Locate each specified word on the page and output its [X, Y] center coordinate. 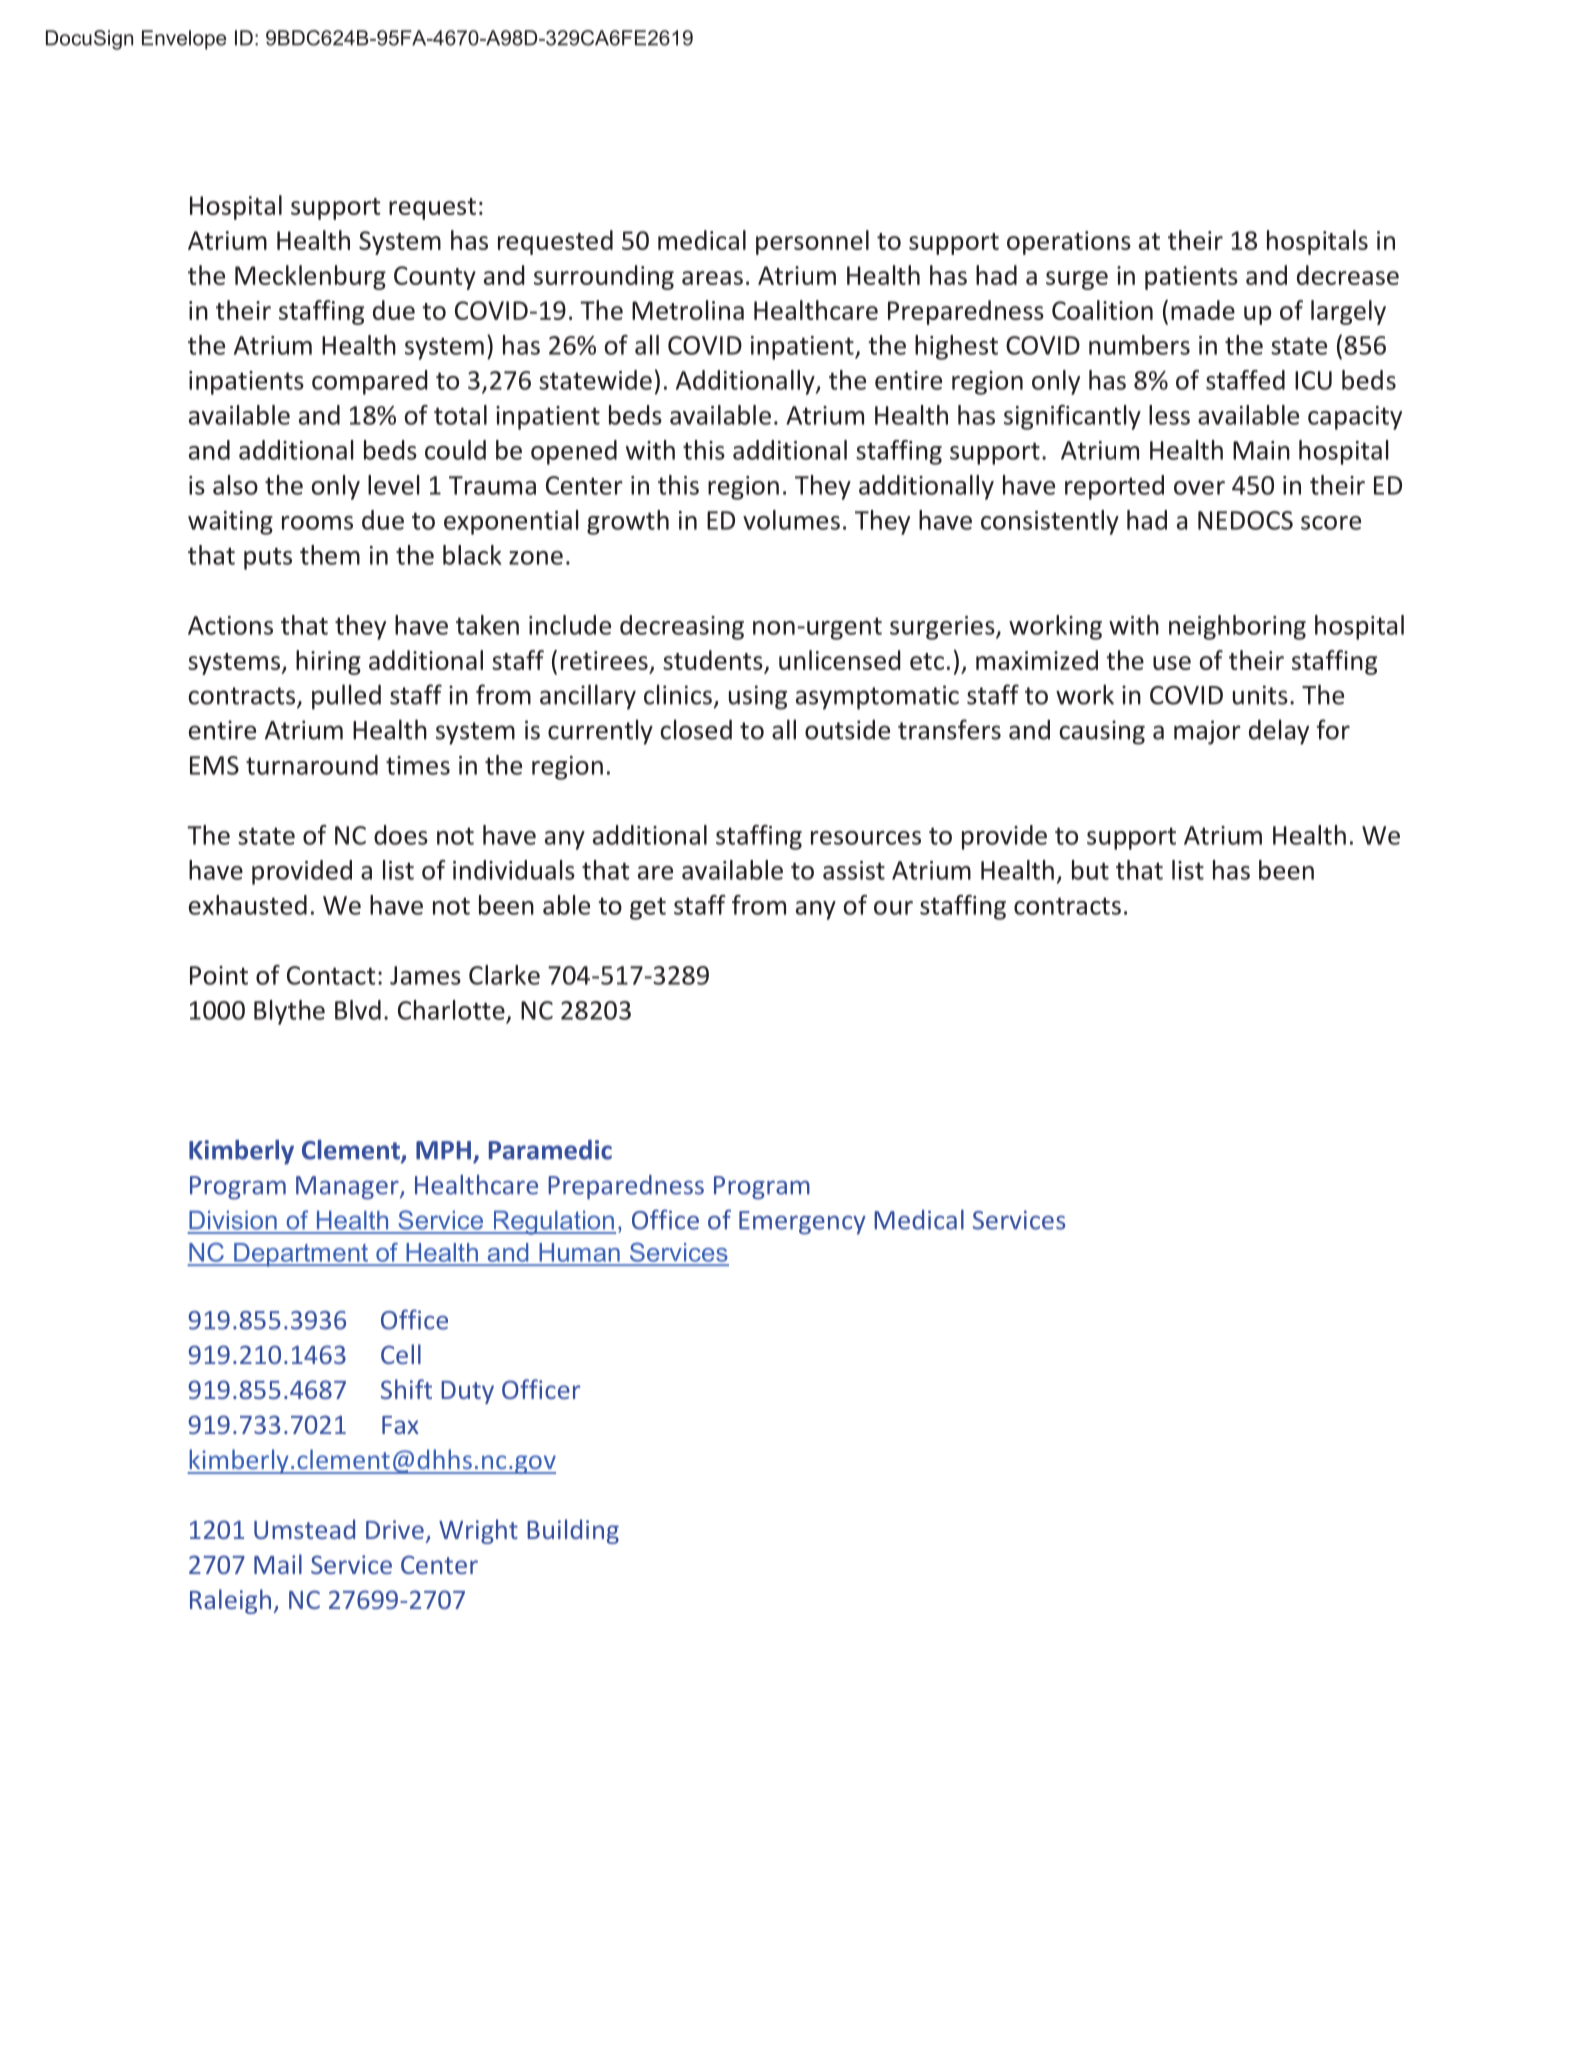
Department [301, 1255]
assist [854, 870]
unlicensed [840, 660]
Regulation [553, 1223]
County [435, 278]
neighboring [1237, 627]
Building [573, 1531]
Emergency [802, 1223]
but [1090, 870]
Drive [395, 1529]
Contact [331, 975]
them [330, 555]
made [1203, 310]
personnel [812, 242]
